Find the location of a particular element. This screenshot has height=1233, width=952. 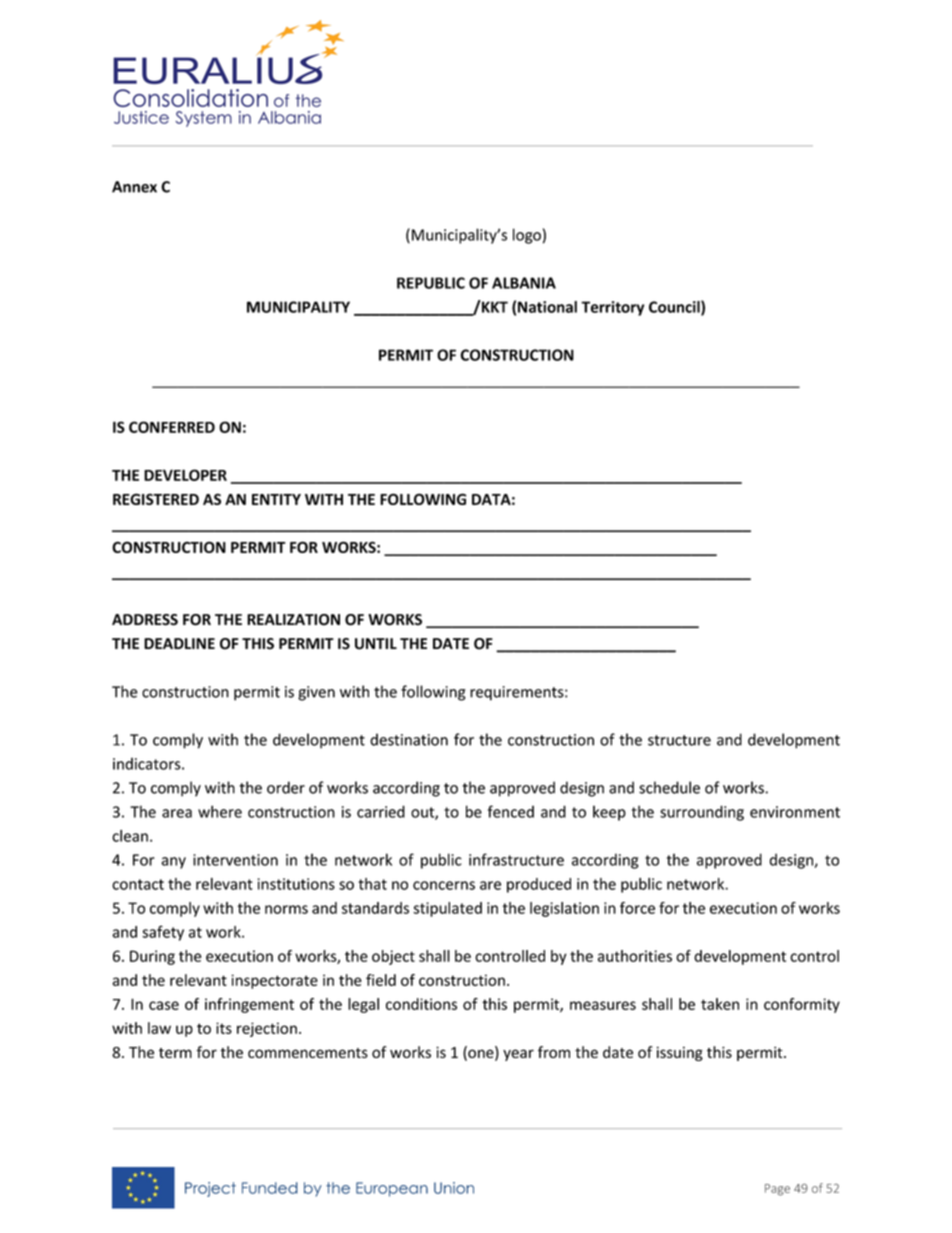

logo is located at coordinates (527, 236).
